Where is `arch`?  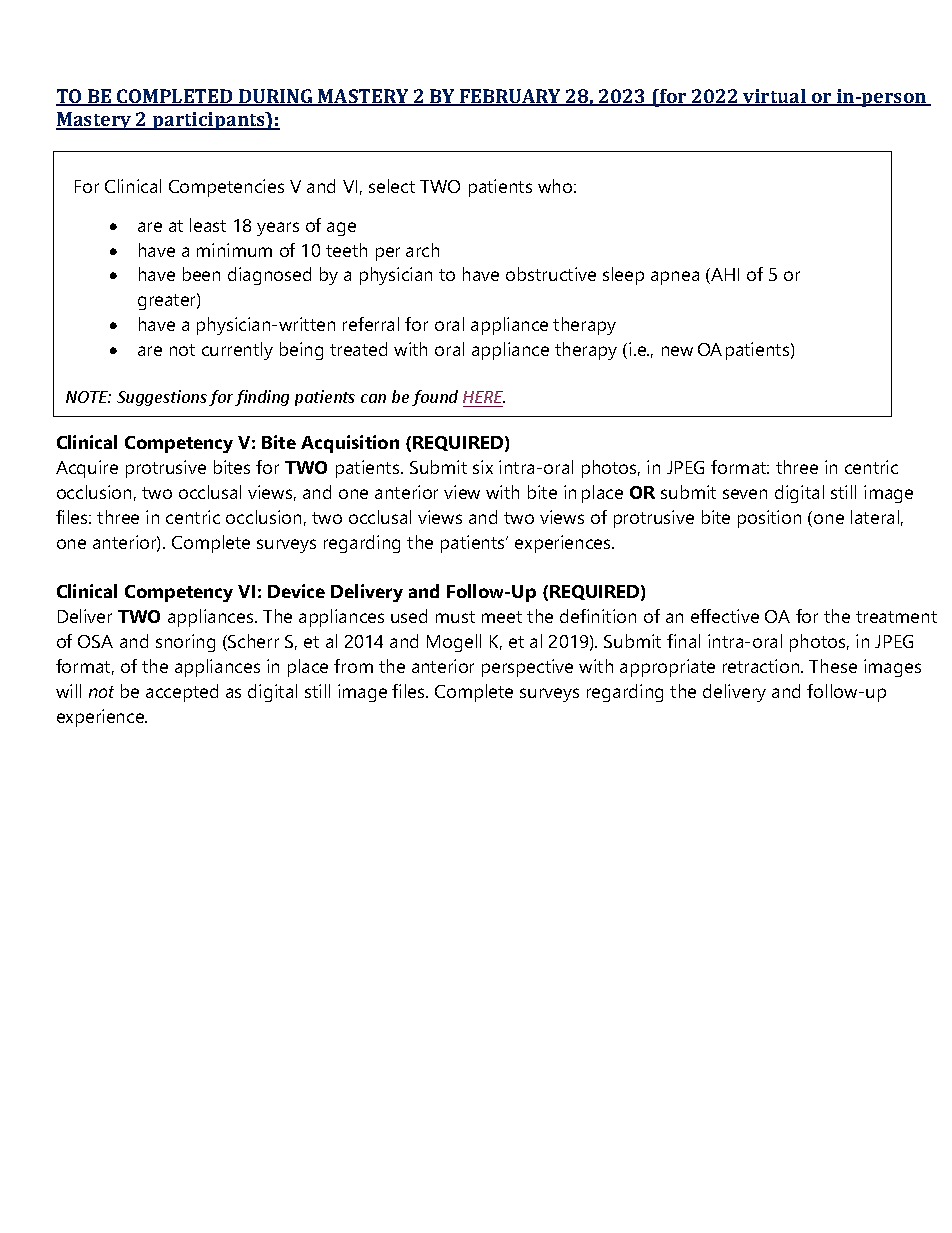
arch is located at coordinates (422, 250).
